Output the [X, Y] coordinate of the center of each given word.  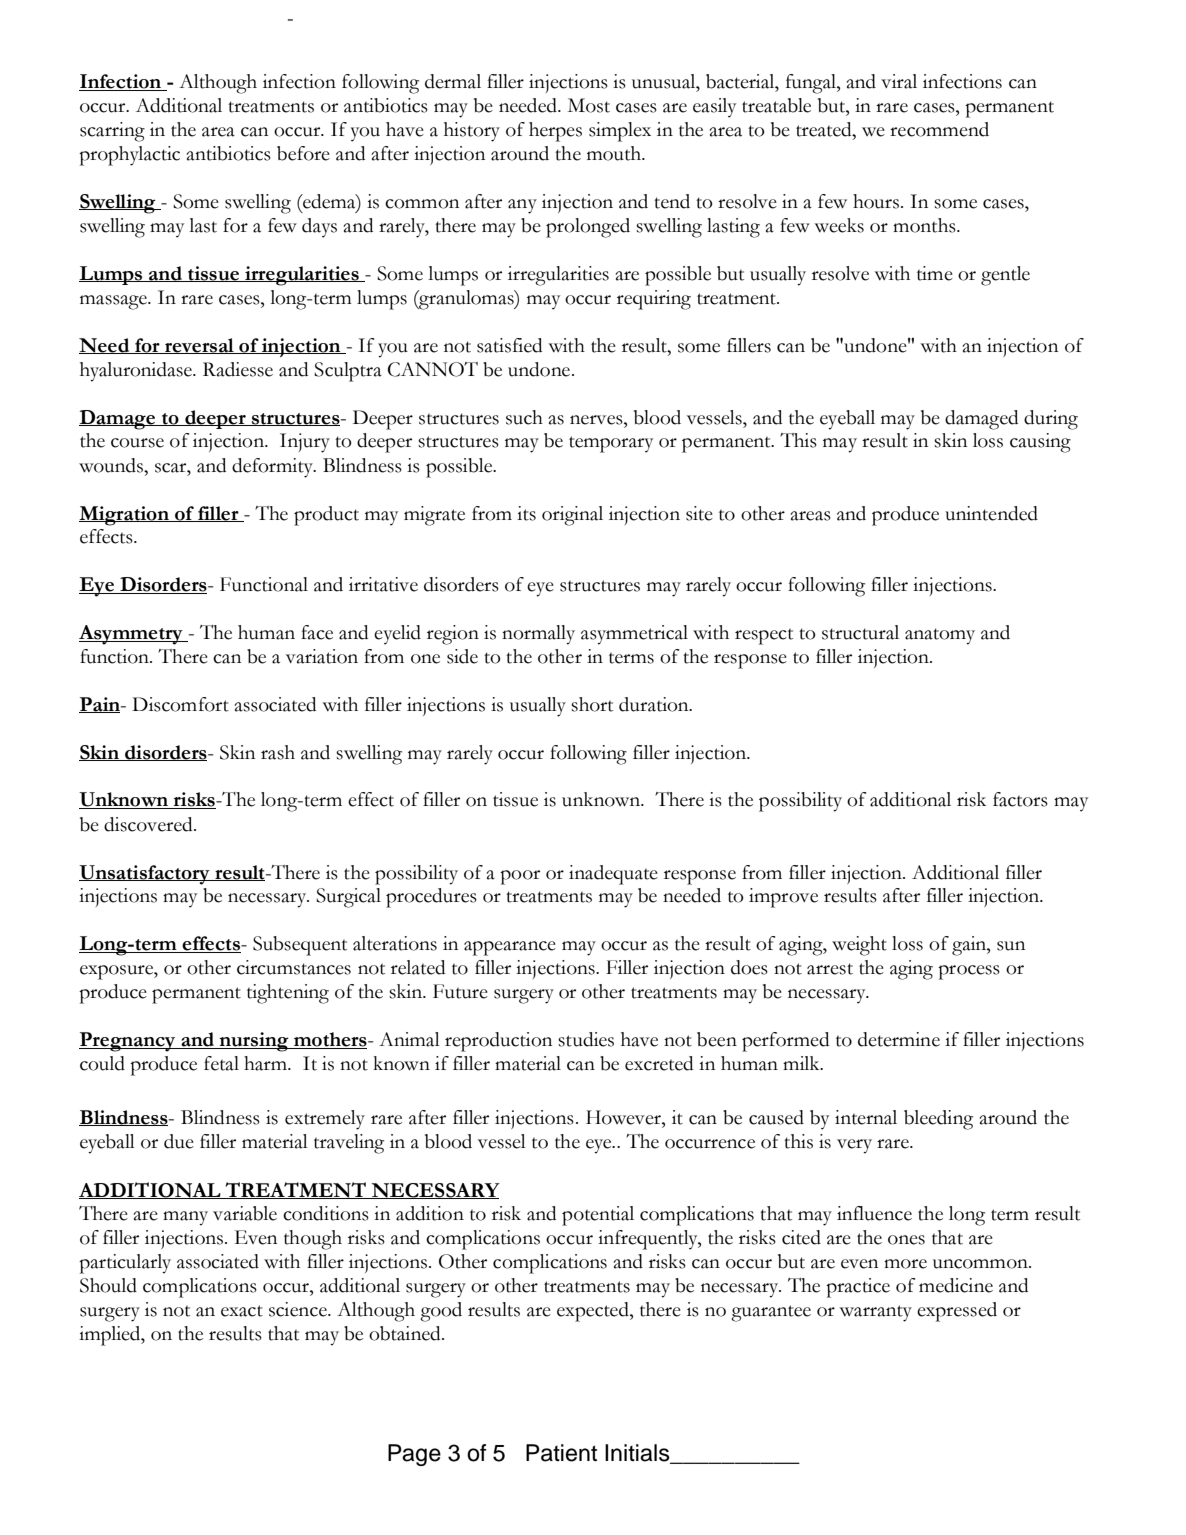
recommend [939, 129]
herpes [555, 132]
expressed [957, 1312]
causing [1040, 443]
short [592, 704]
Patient [561, 1453]
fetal [221, 1063]
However [624, 1117]
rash [278, 752]
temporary [611, 444]
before [303, 153]
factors [1020, 799]
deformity [273, 468]
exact [242, 1311]
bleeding [938, 1120]
